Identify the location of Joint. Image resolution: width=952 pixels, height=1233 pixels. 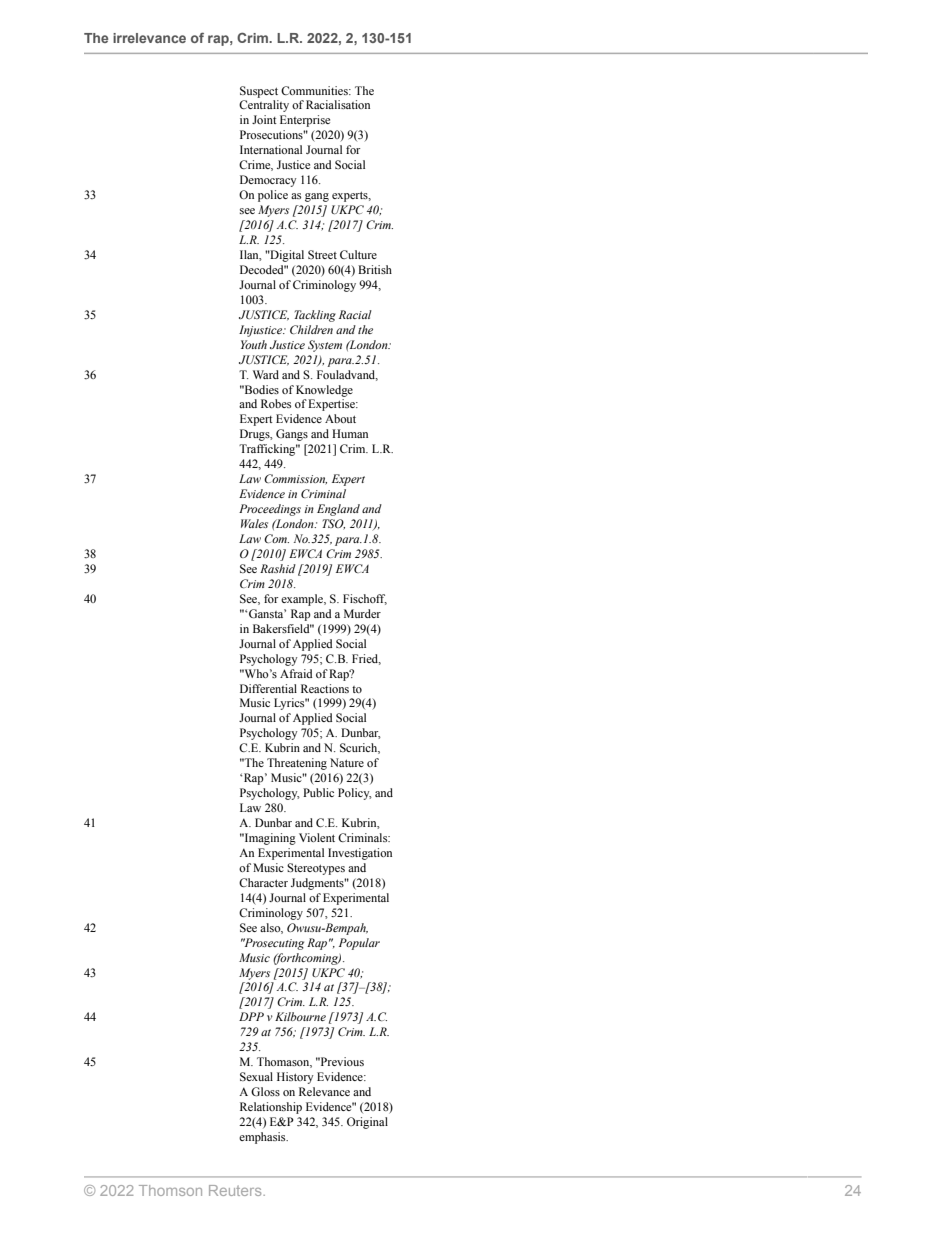
(264, 119).
